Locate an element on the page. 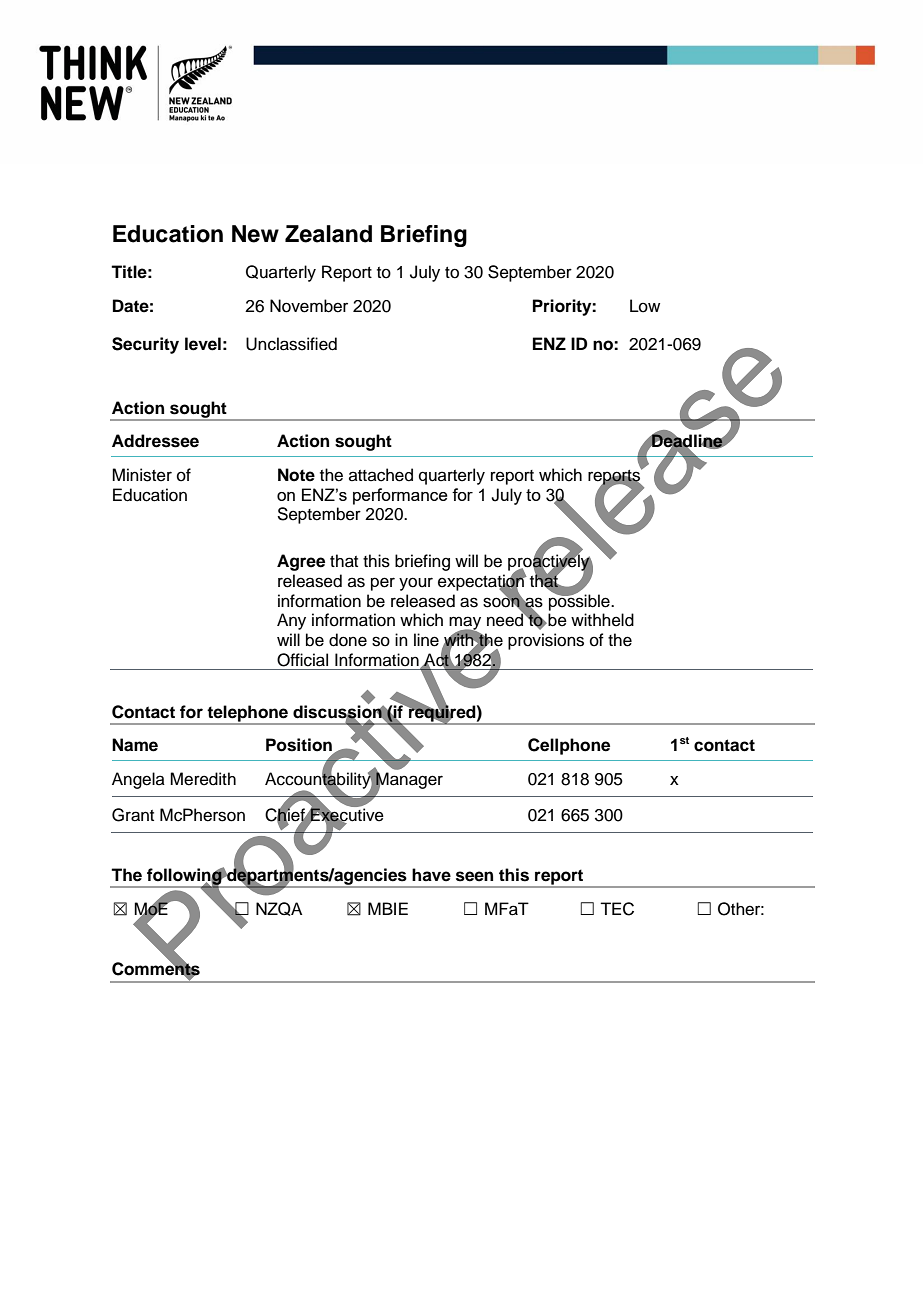 The height and width of the page is (1309, 924). Comments is located at coordinates (156, 969).
